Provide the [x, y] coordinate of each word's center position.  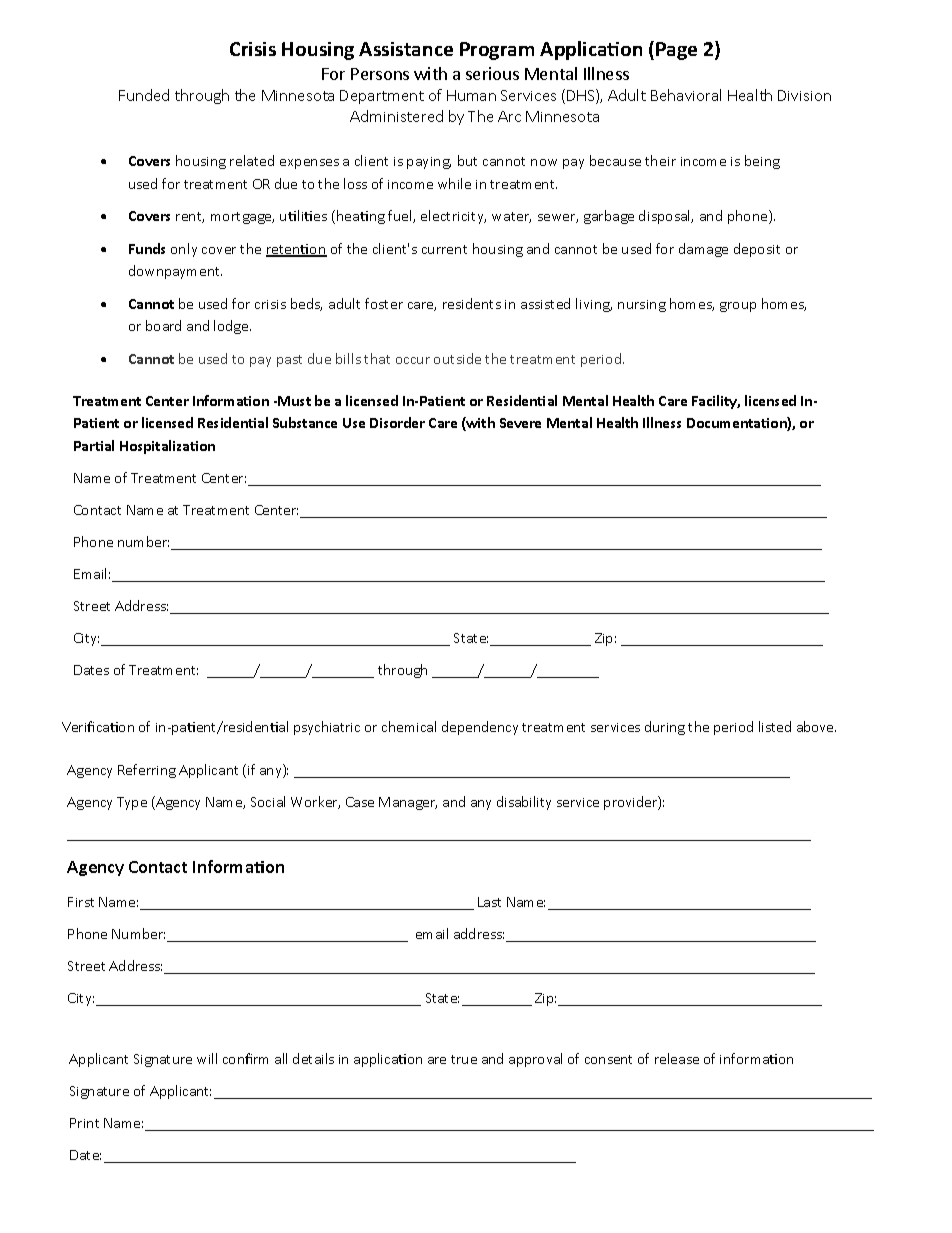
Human [471, 95]
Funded [144, 95]
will [207, 1058]
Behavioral [686, 95]
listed [775, 726]
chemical [409, 726]
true [464, 1059]
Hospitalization [167, 447]
